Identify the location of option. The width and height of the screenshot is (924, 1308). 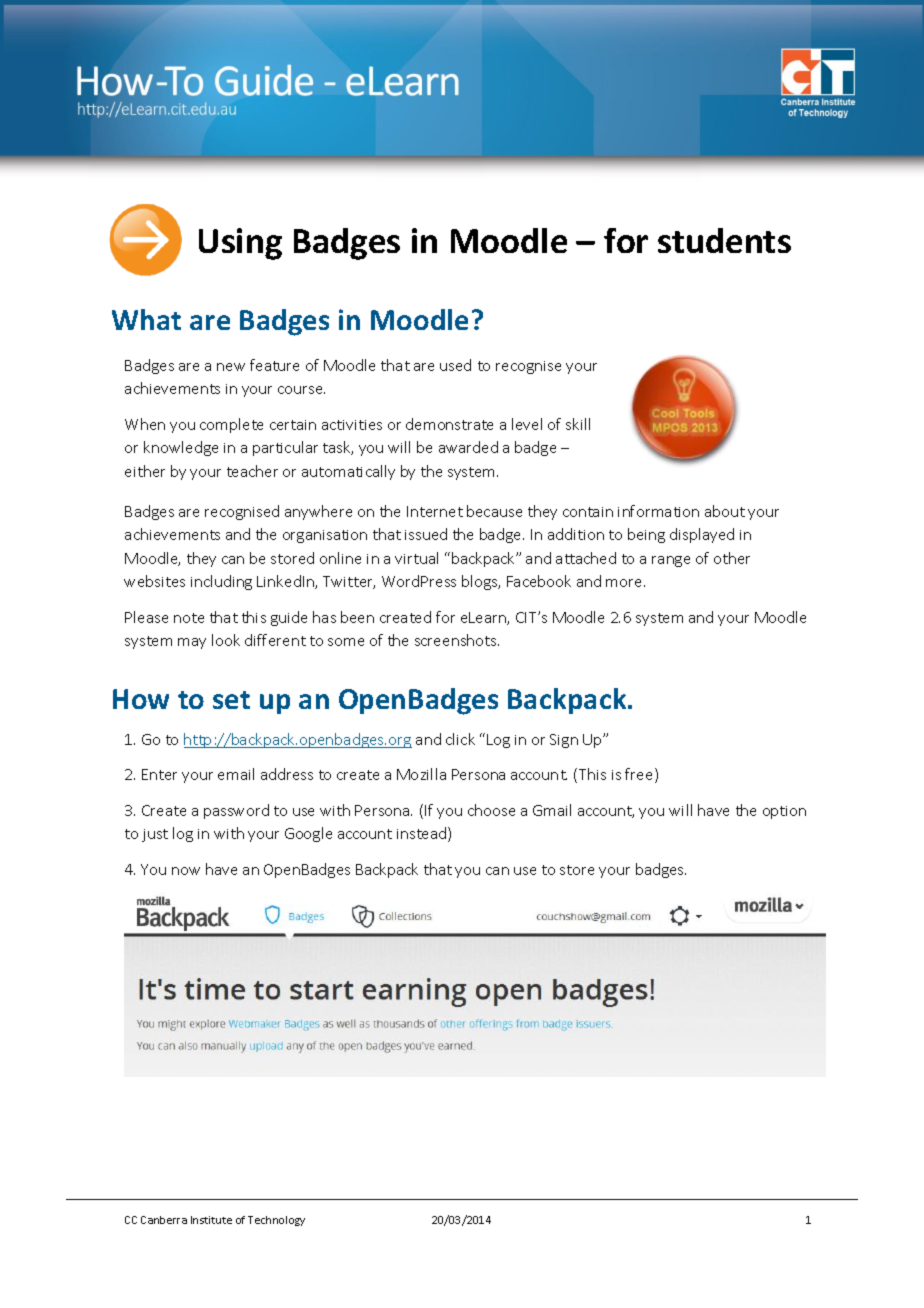
(784, 812).
